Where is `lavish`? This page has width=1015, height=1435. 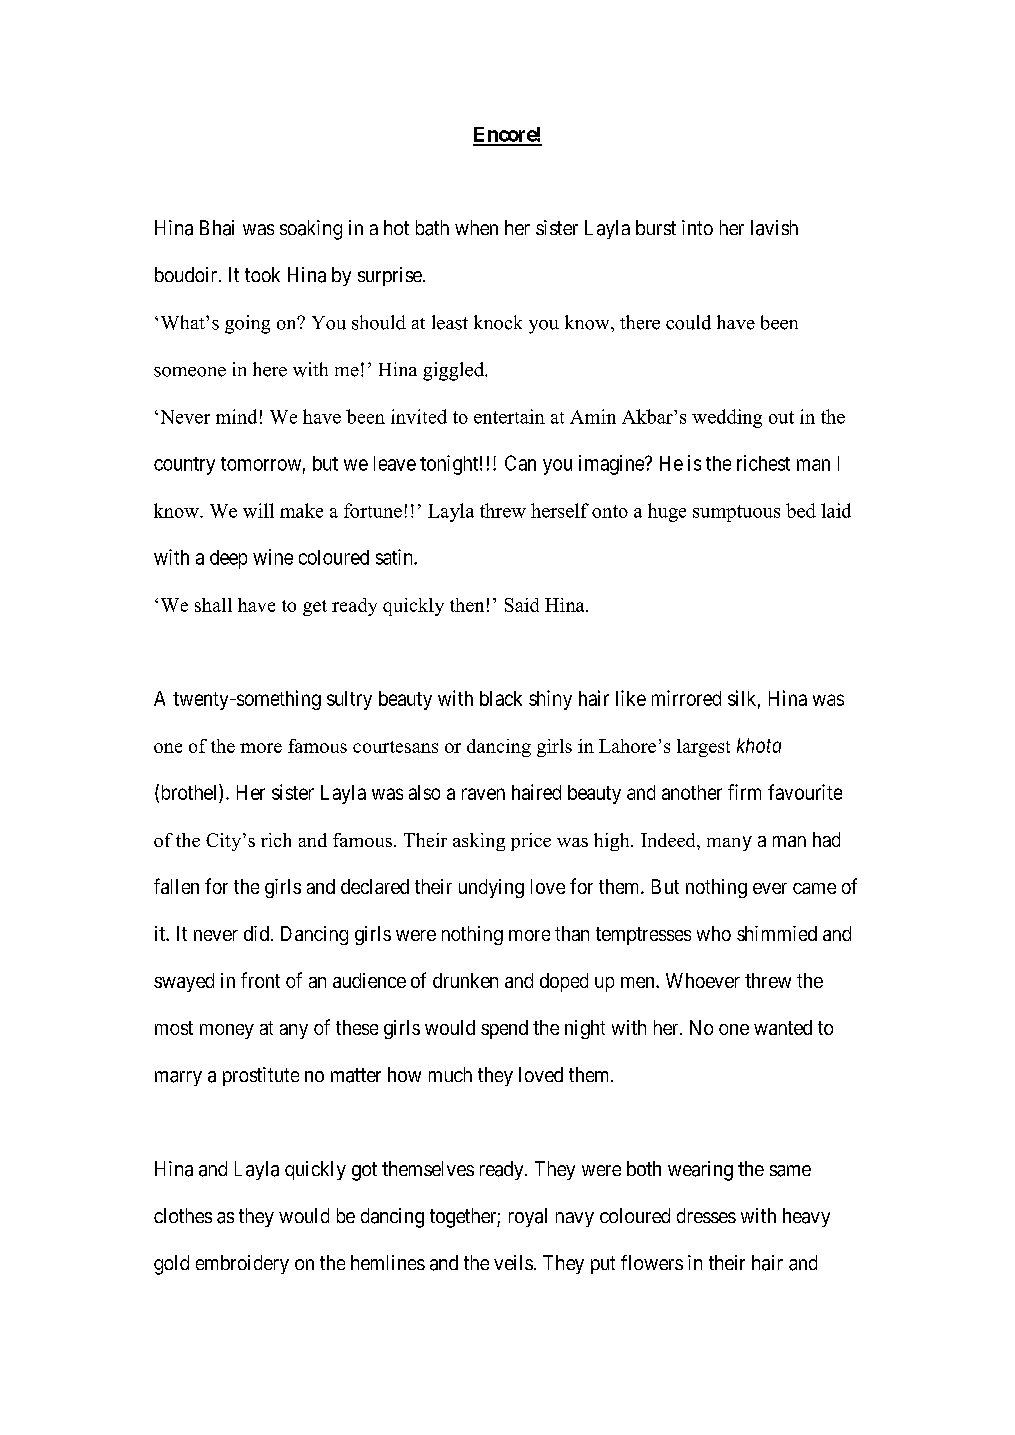
lavish is located at coordinates (774, 228).
